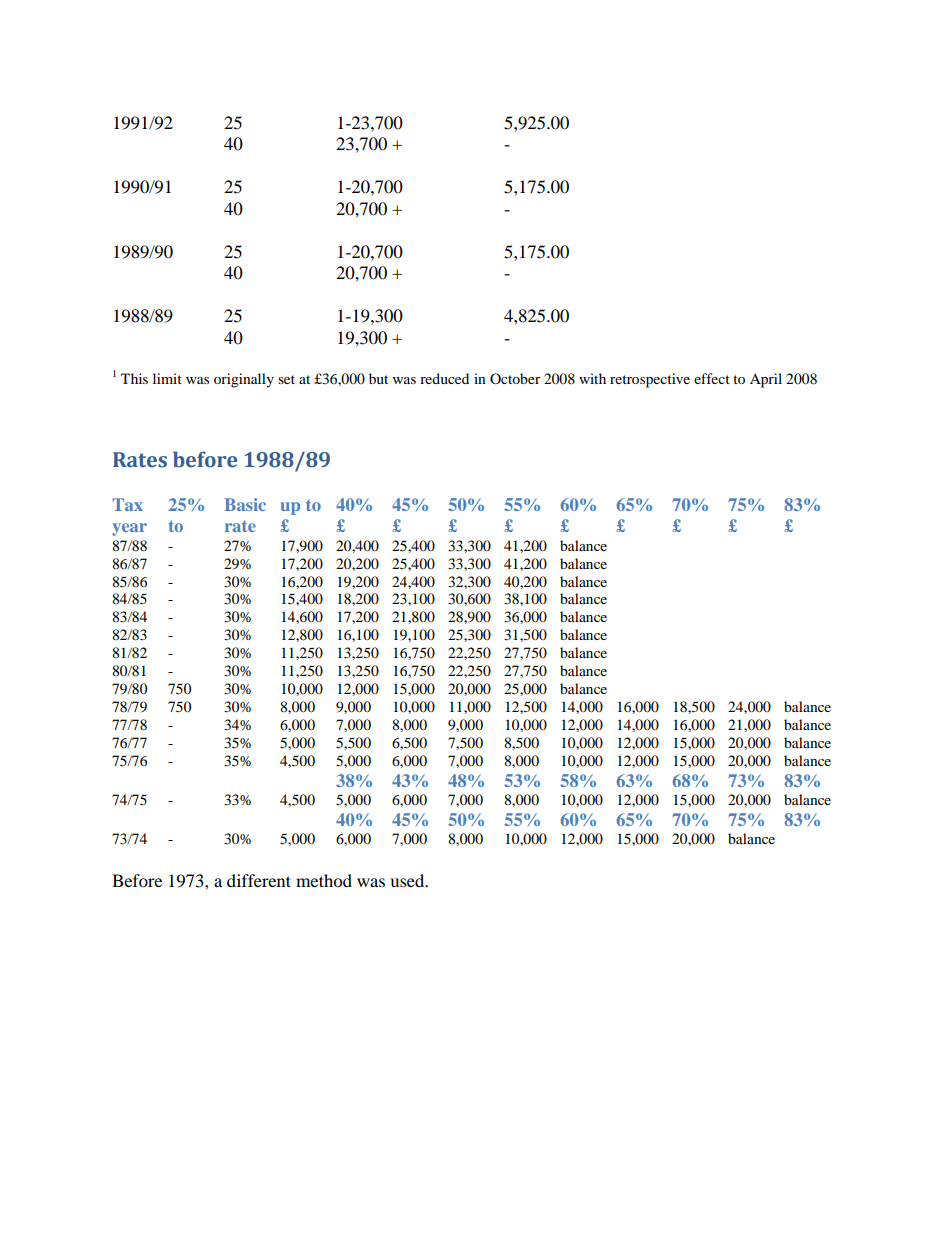  What do you see at coordinates (444, 378) in the document?
I see `reduced` at bounding box center [444, 378].
